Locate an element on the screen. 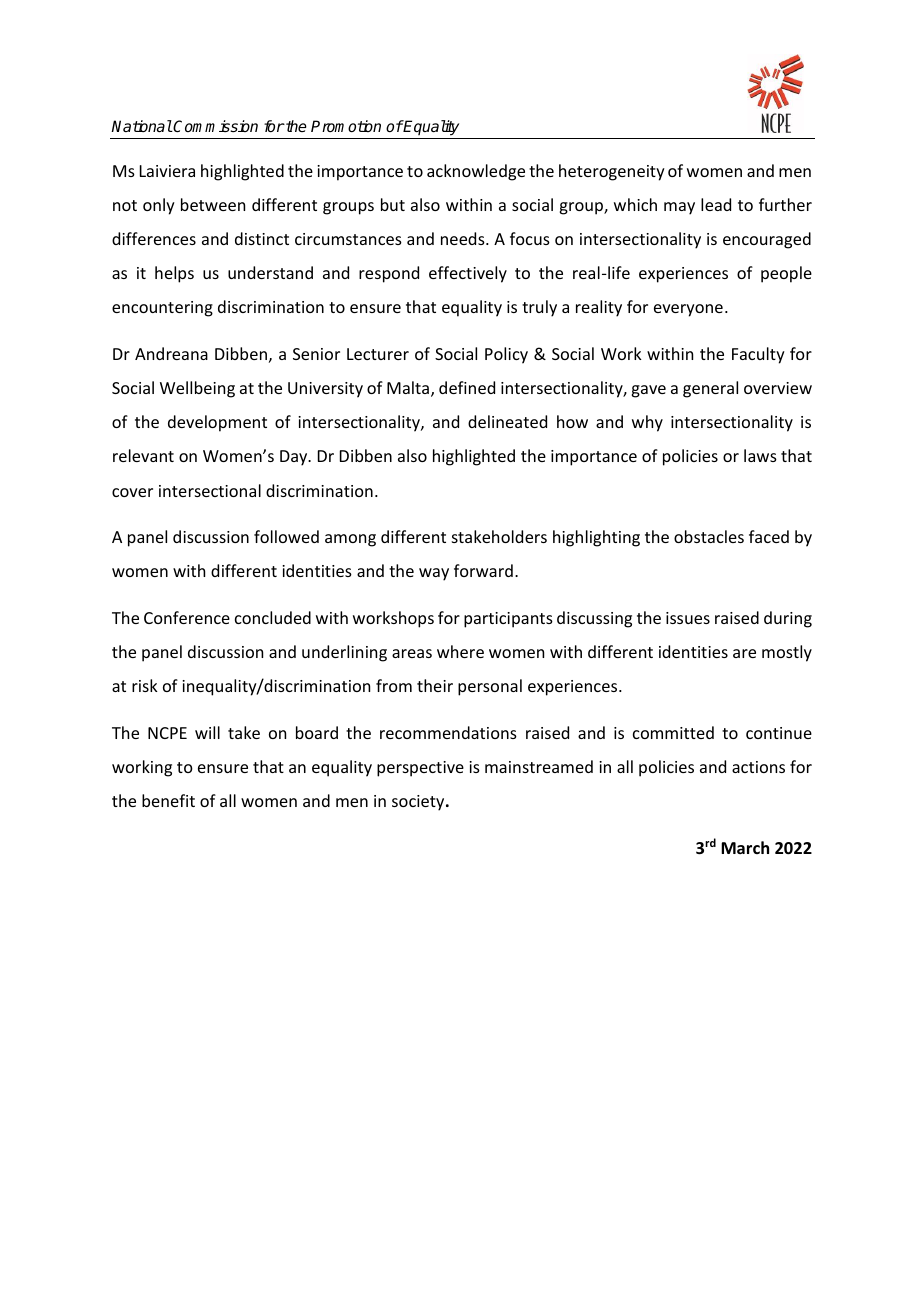  cover is located at coordinates (132, 492).
